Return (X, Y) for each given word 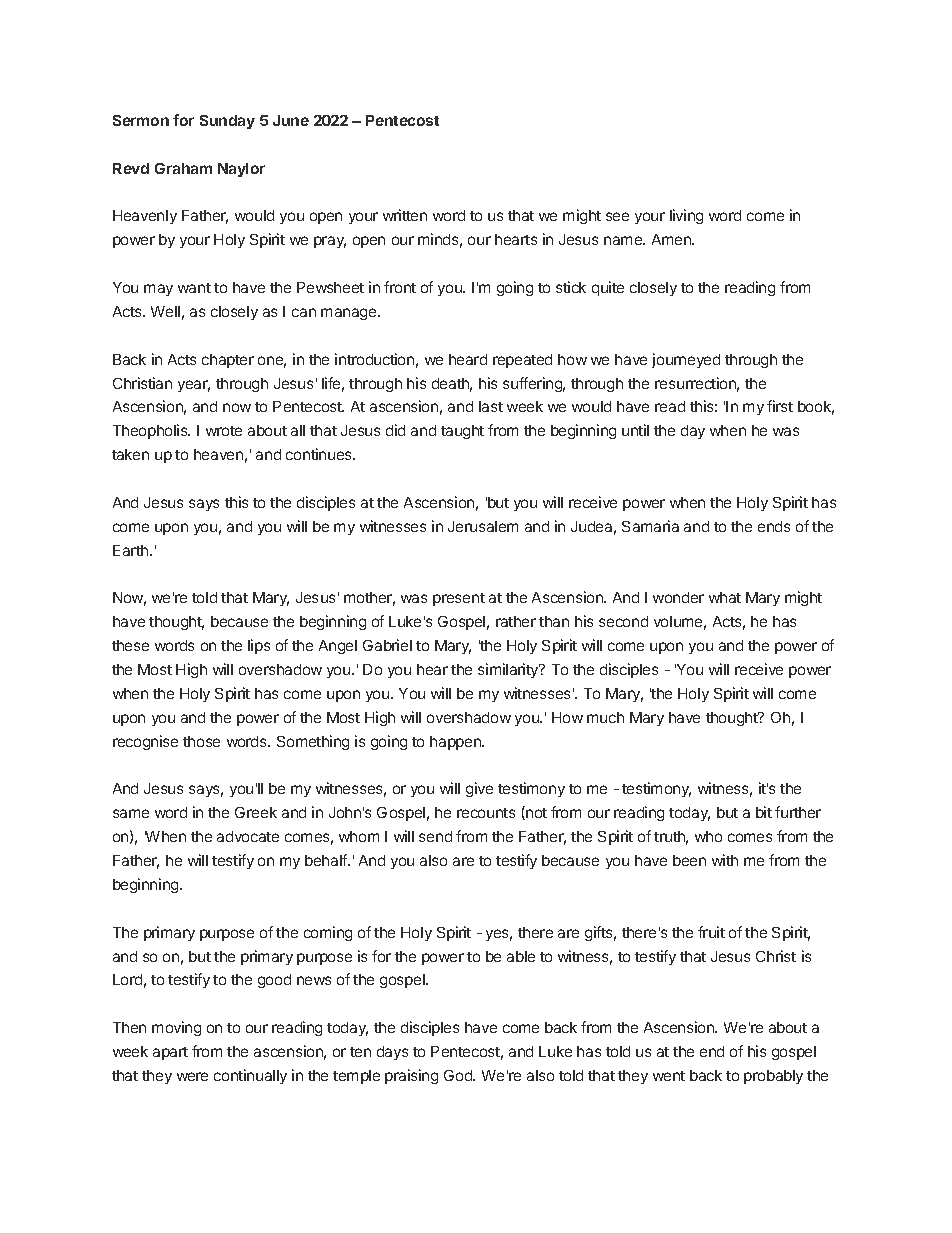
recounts (486, 813)
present (459, 599)
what (725, 597)
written (405, 215)
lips (259, 646)
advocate (248, 836)
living (686, 216)
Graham (183, 168)
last (491, 406)
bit (764, 812)
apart (170, 1053)
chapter (228, 361)
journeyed (686, 360)
